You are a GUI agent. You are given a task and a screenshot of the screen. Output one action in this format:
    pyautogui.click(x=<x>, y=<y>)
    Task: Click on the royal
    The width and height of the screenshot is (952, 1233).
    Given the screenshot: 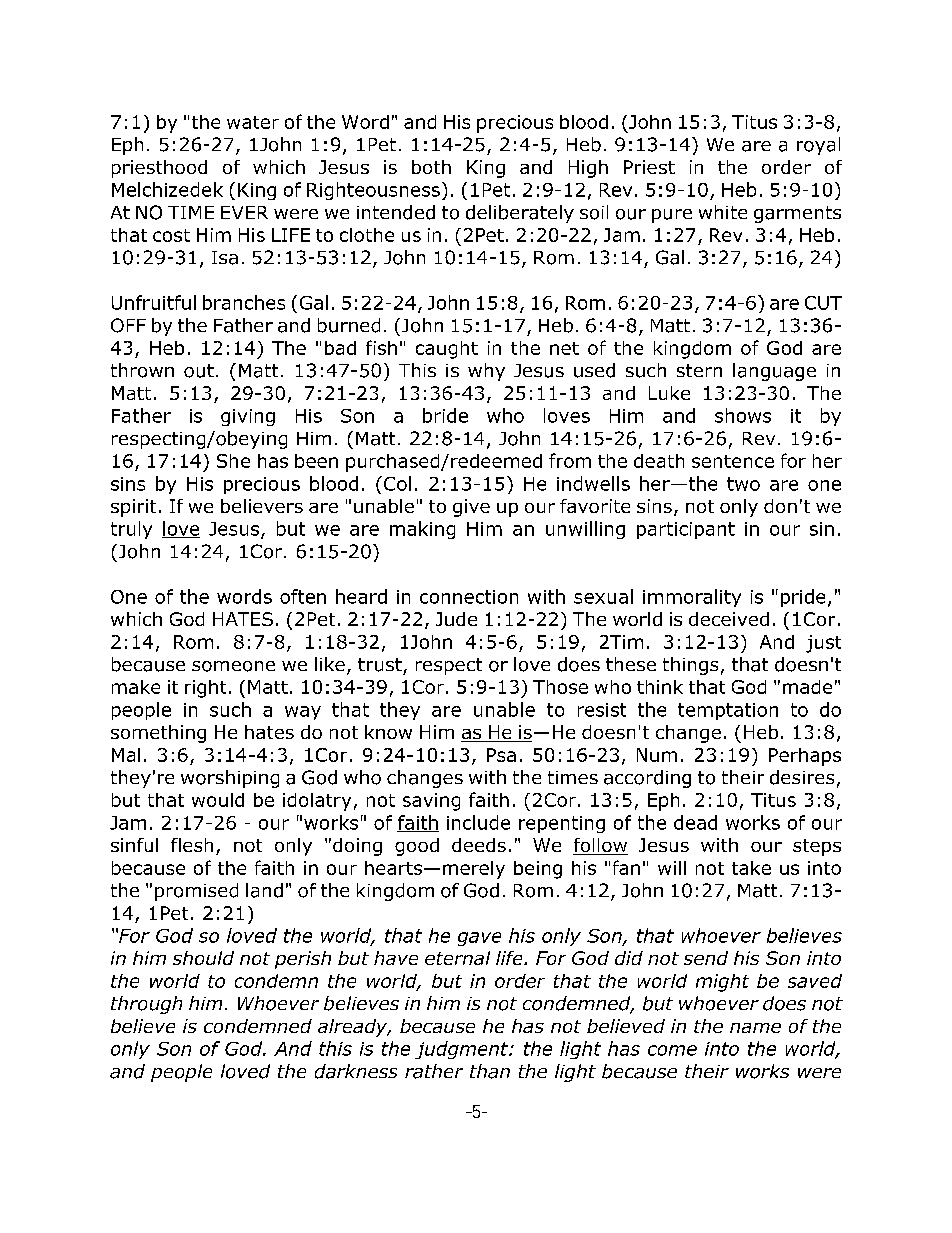 What is the action you would take?
    pyautogui.click(x=818, y=146)
